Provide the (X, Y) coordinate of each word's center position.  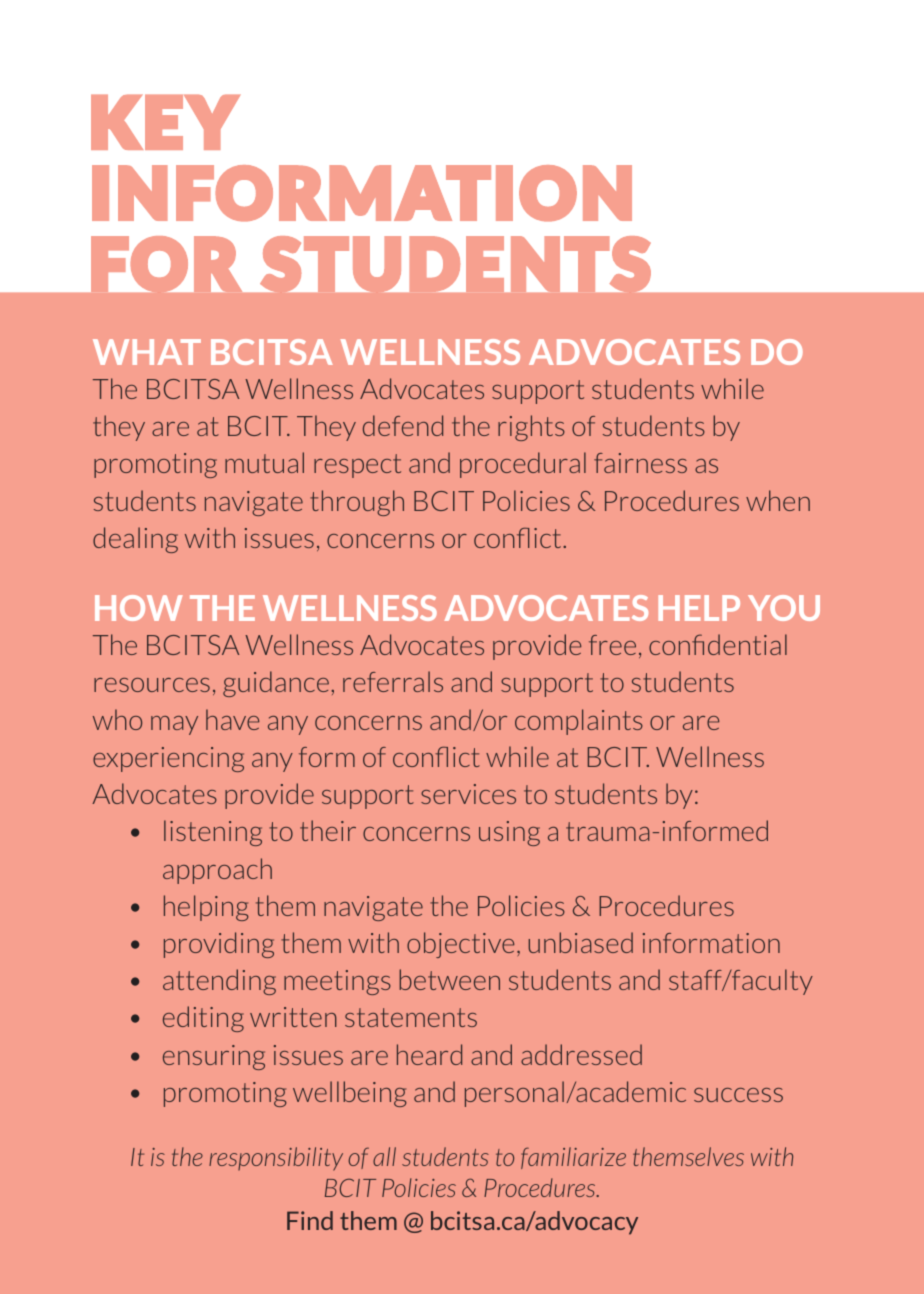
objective (460, 945)
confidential (718, 644)
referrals (393, 681)
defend (403, 425)
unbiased (581, 942)
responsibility (276, 1159)
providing (219, 945)
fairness (640, 463)
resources (152, 685)
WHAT (147, 352)
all (384, 1156)
